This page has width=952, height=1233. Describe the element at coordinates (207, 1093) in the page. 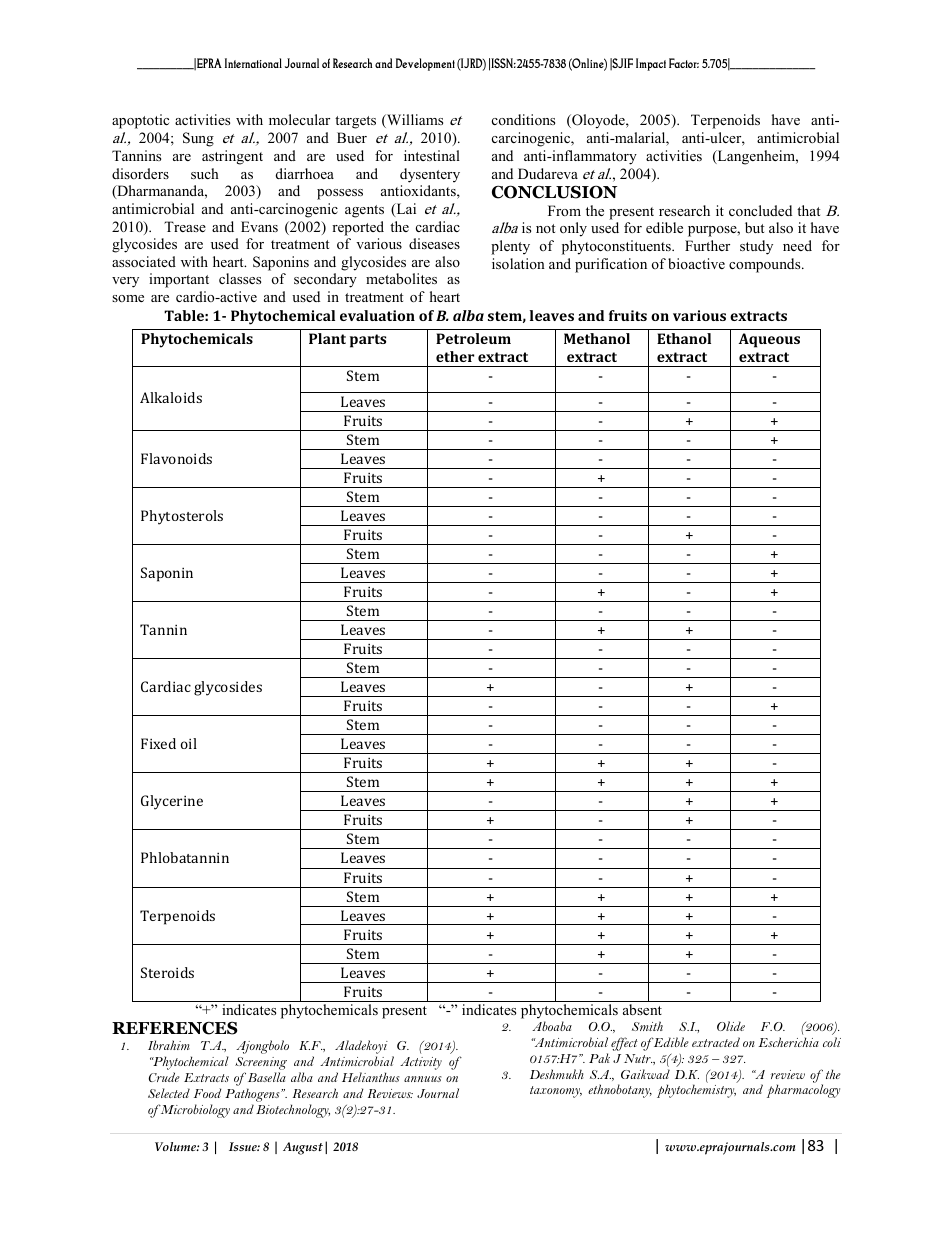

I see `Food` at that location.
